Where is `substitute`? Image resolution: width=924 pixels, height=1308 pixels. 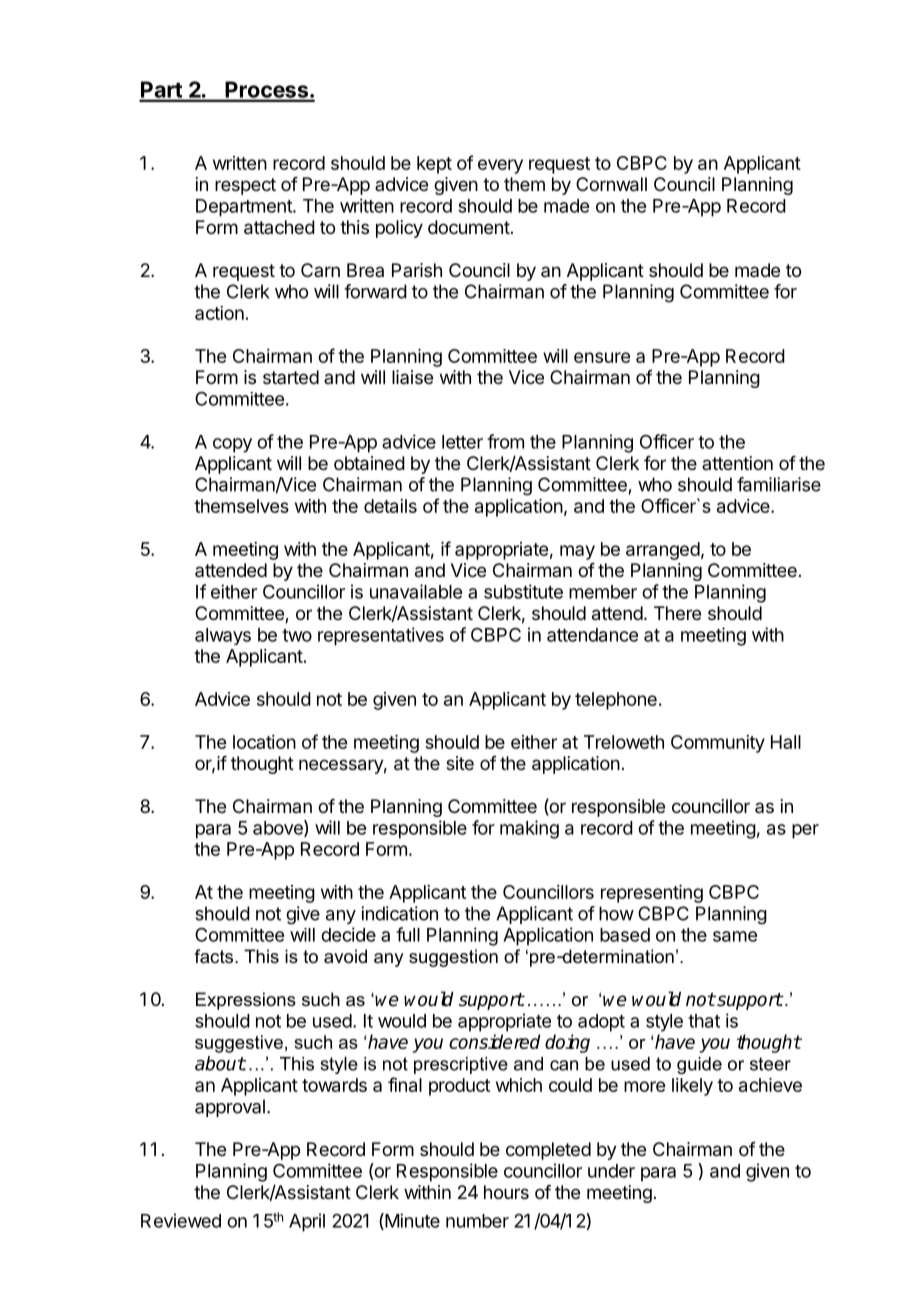 substitute is located at coordinates (523, 591).
